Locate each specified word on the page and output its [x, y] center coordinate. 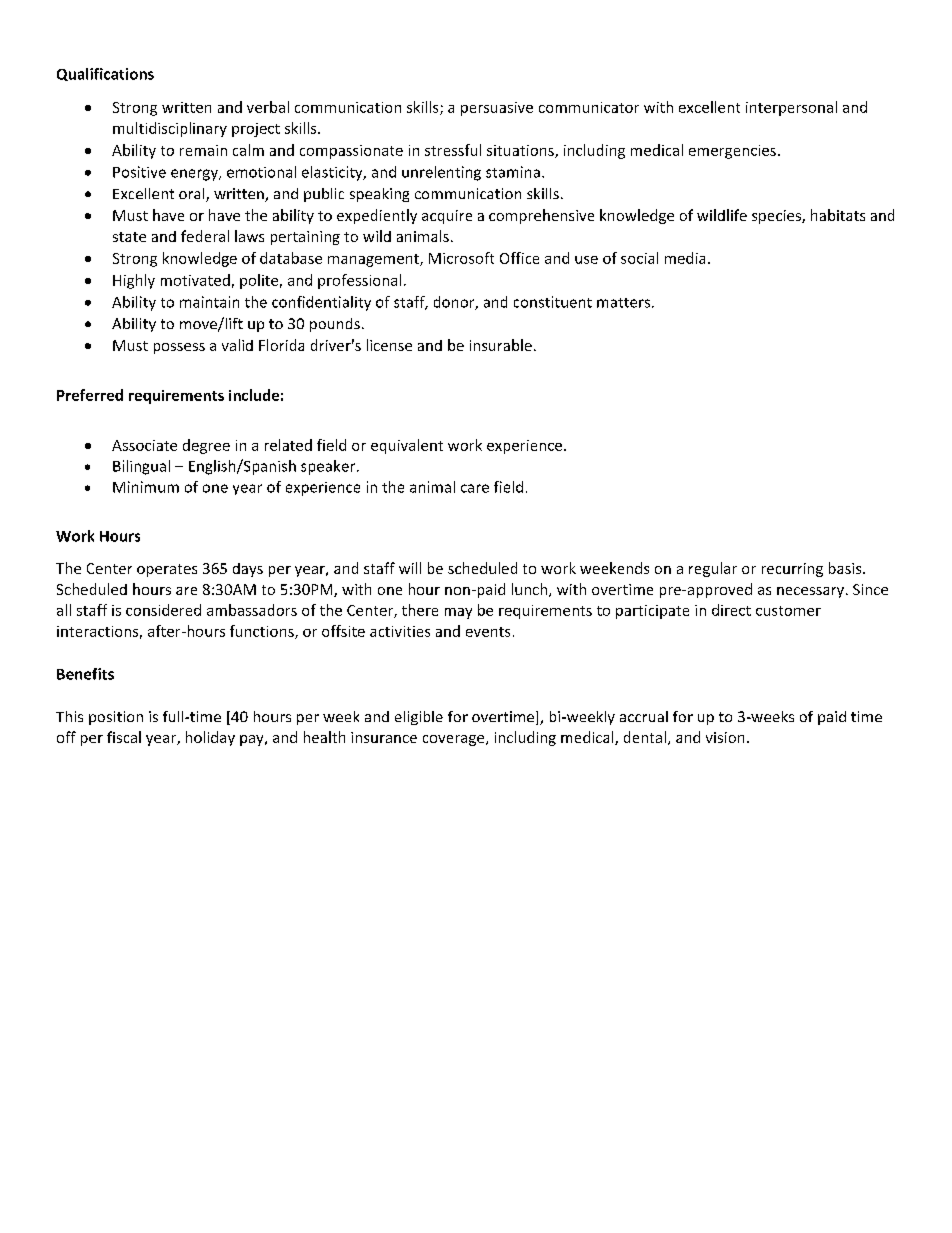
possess [179, 348]
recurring [792, 570]
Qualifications [105, 74]
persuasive [497, 109]
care [475, 488]
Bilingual [141, 467]
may [458, 613]
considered [163, 610]
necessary [812, 592]
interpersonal [791, 108]
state [129, 237]
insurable [501, 345]
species [777, 217]
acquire [447, 217]
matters [625, 303]
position [116, 718]
